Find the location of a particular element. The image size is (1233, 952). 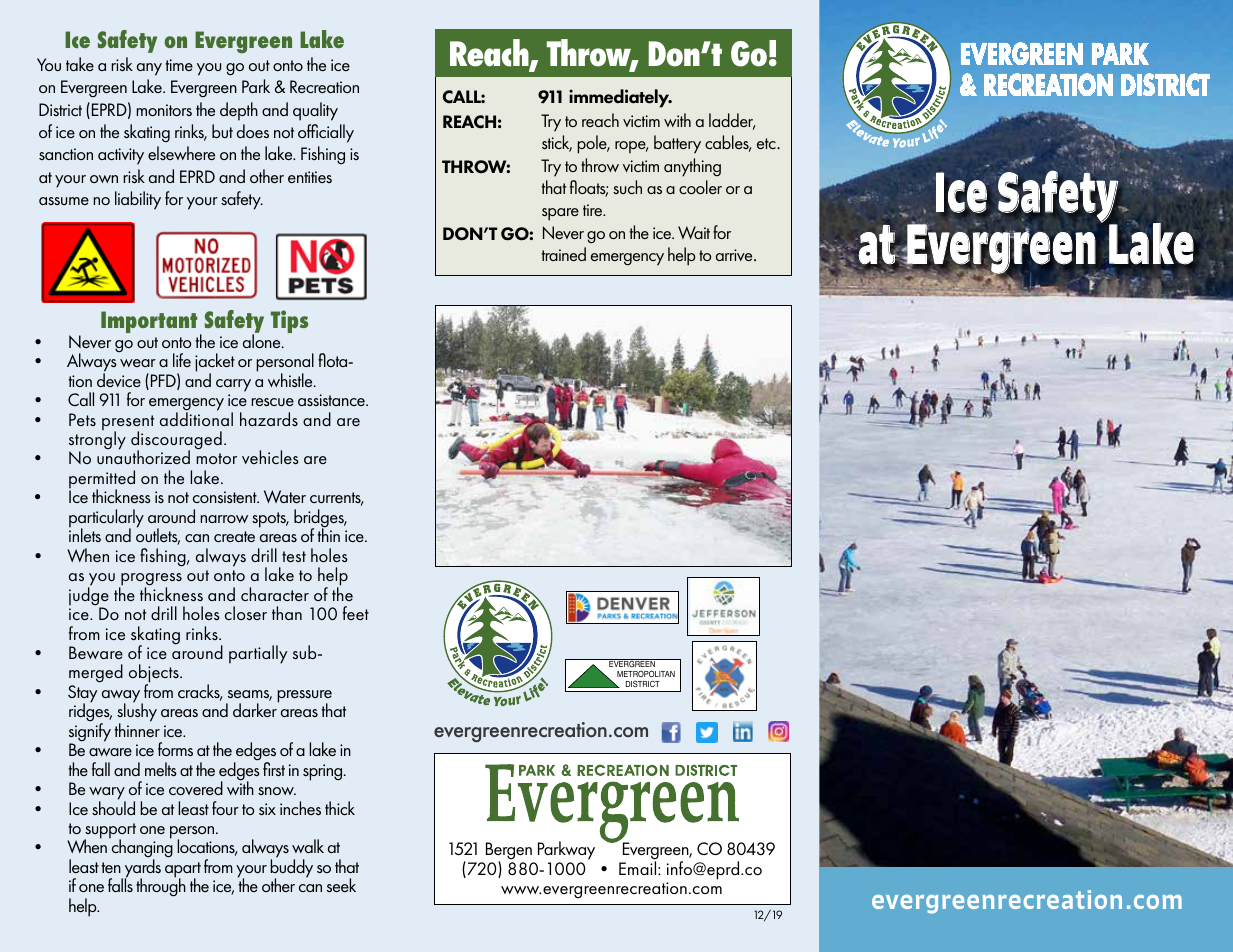

seek is located at coordinates (341, 885).
